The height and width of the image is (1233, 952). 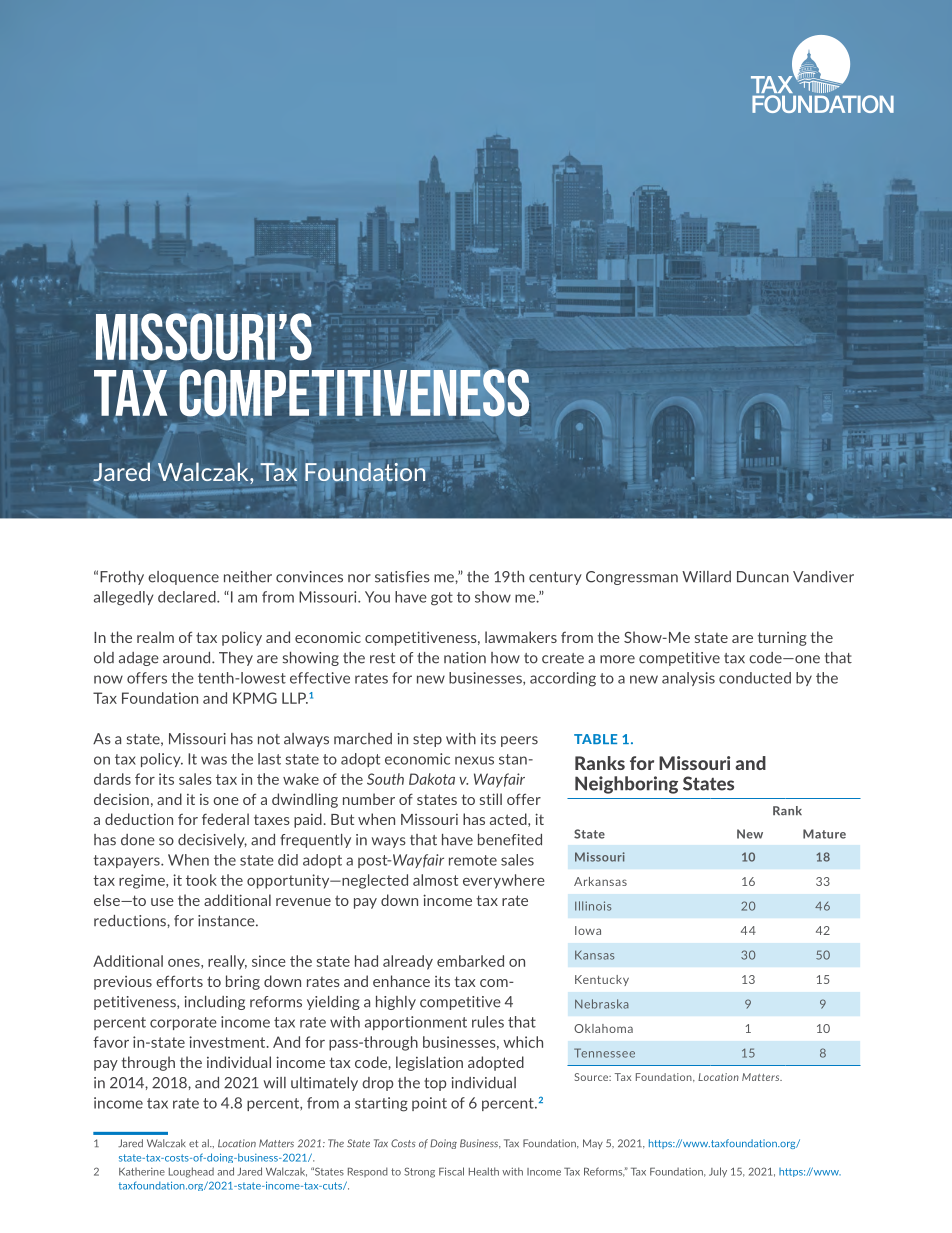 What do you see at coordinates (470, 961) in the image?
I see `embarked` at bounding box center [470, 961].
